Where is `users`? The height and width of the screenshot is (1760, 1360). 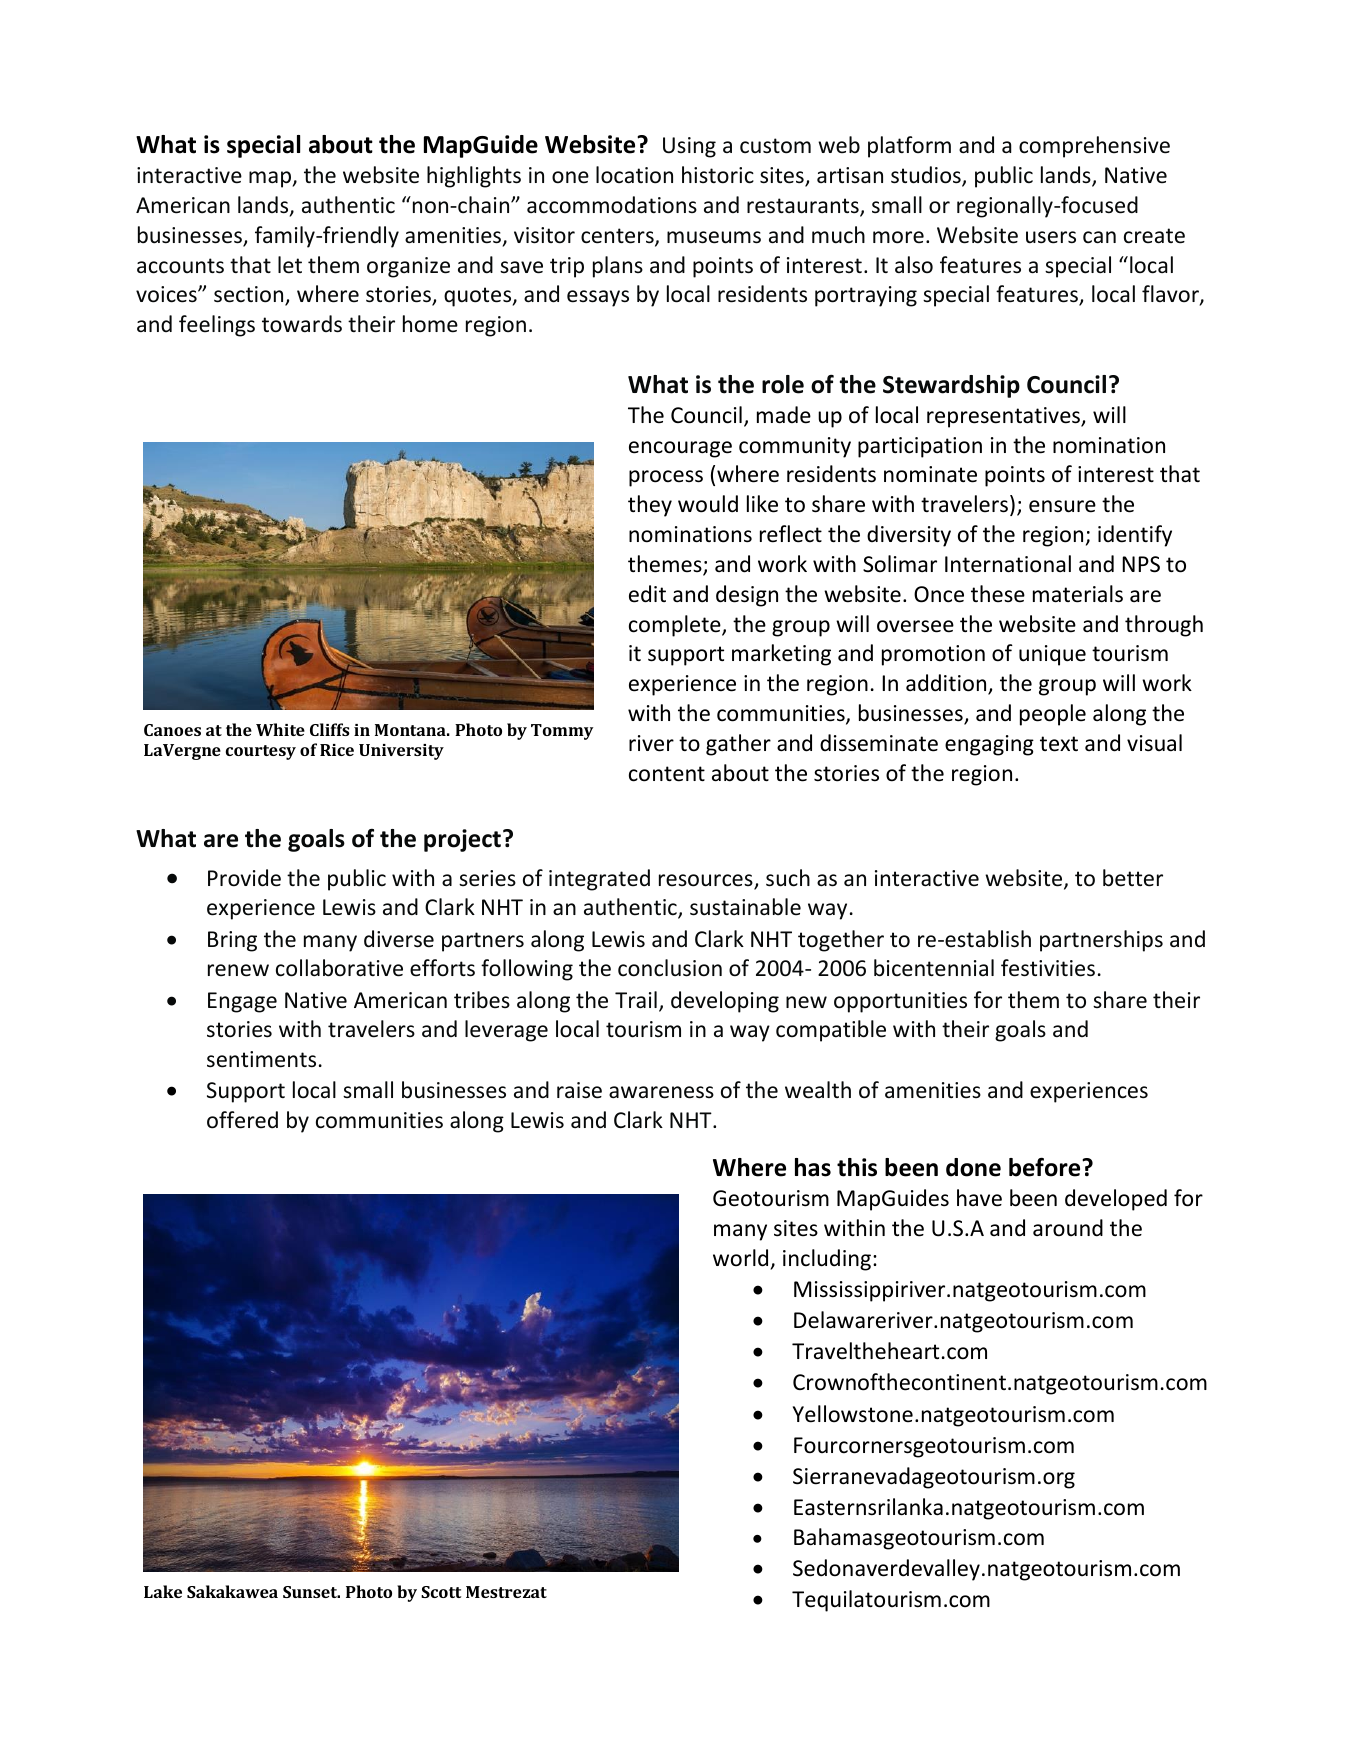 users is located at coordinates (1051, 237).
